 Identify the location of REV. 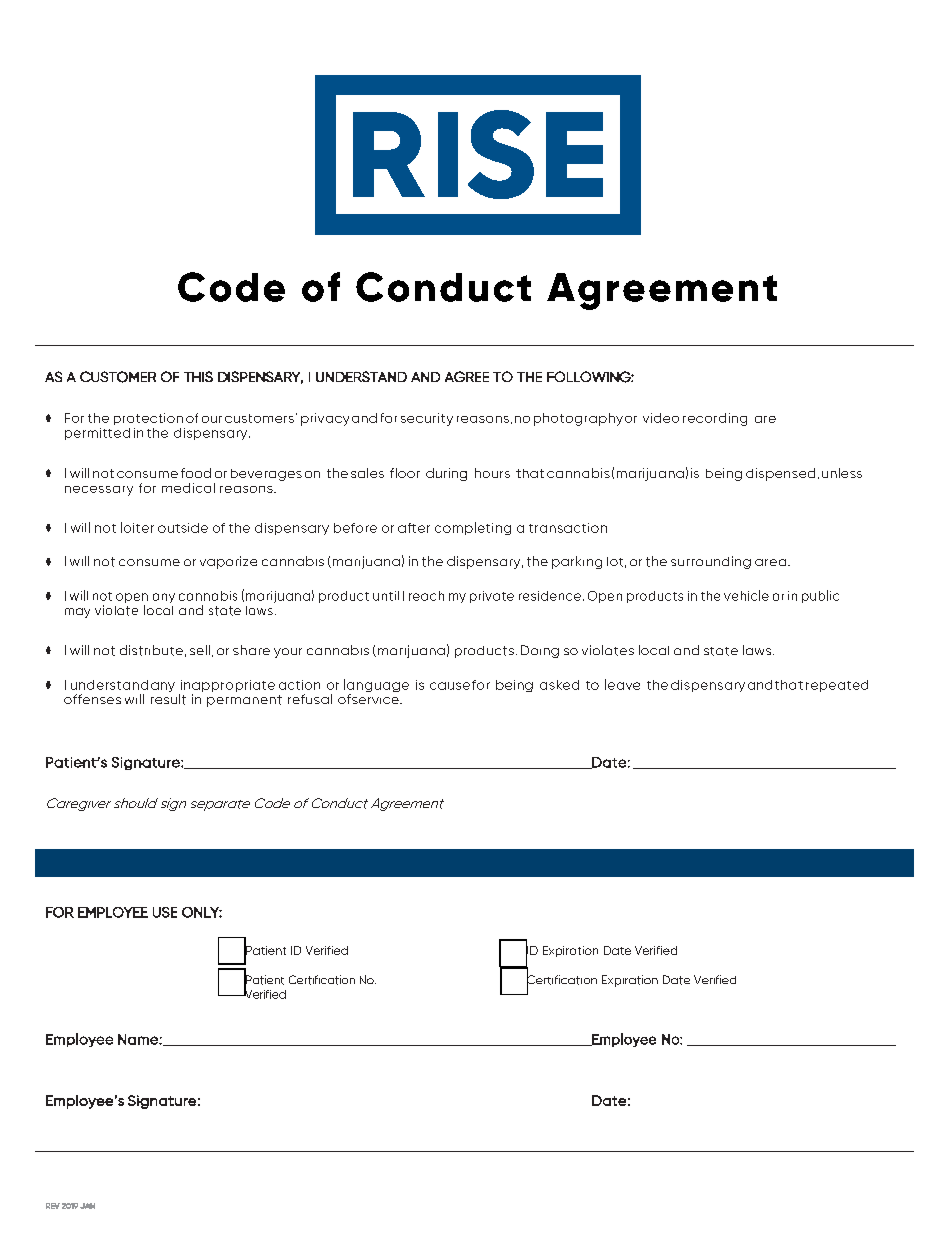
(53, 1206).
